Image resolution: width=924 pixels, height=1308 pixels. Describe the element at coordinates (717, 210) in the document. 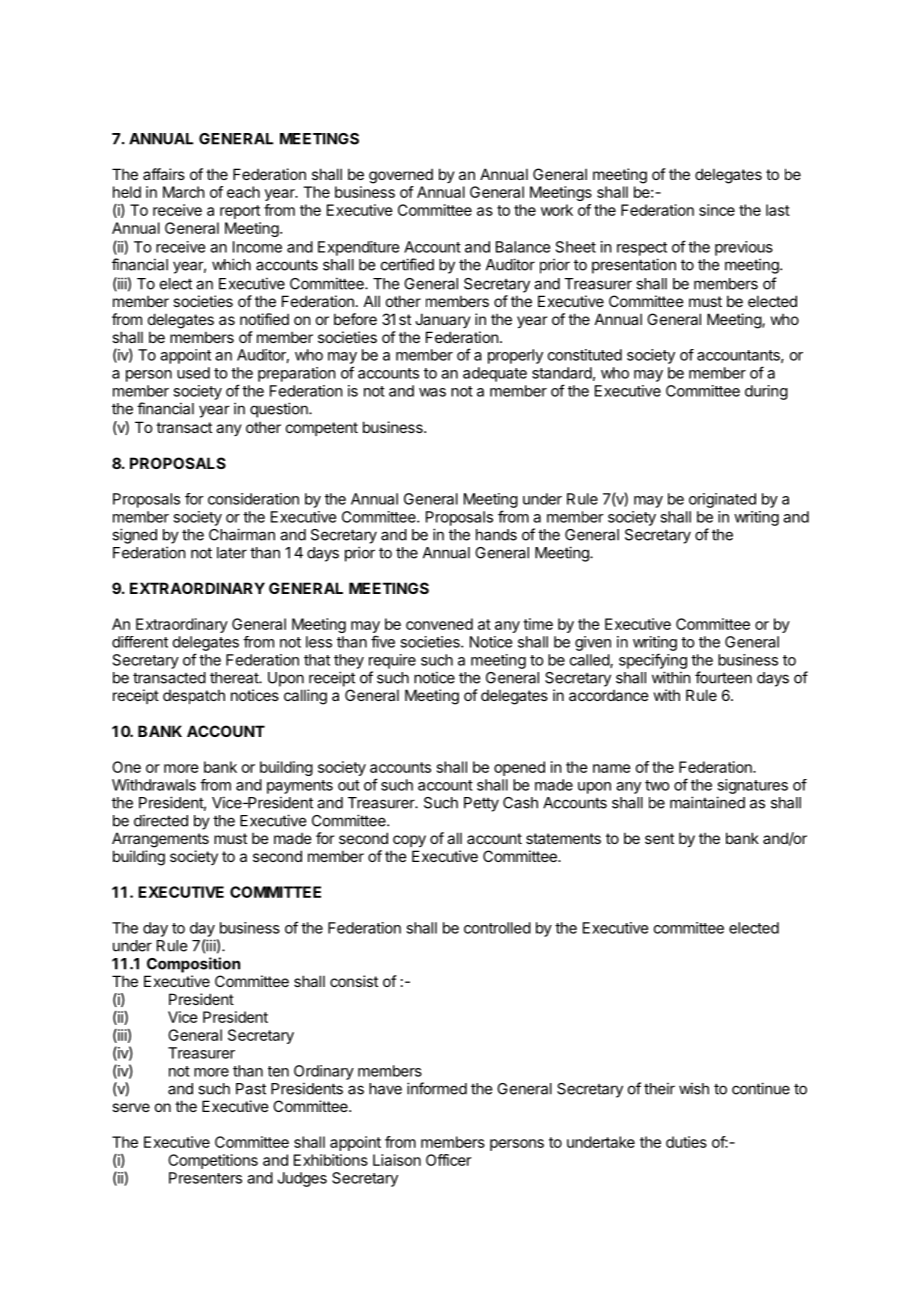

I see `since` at that location.
